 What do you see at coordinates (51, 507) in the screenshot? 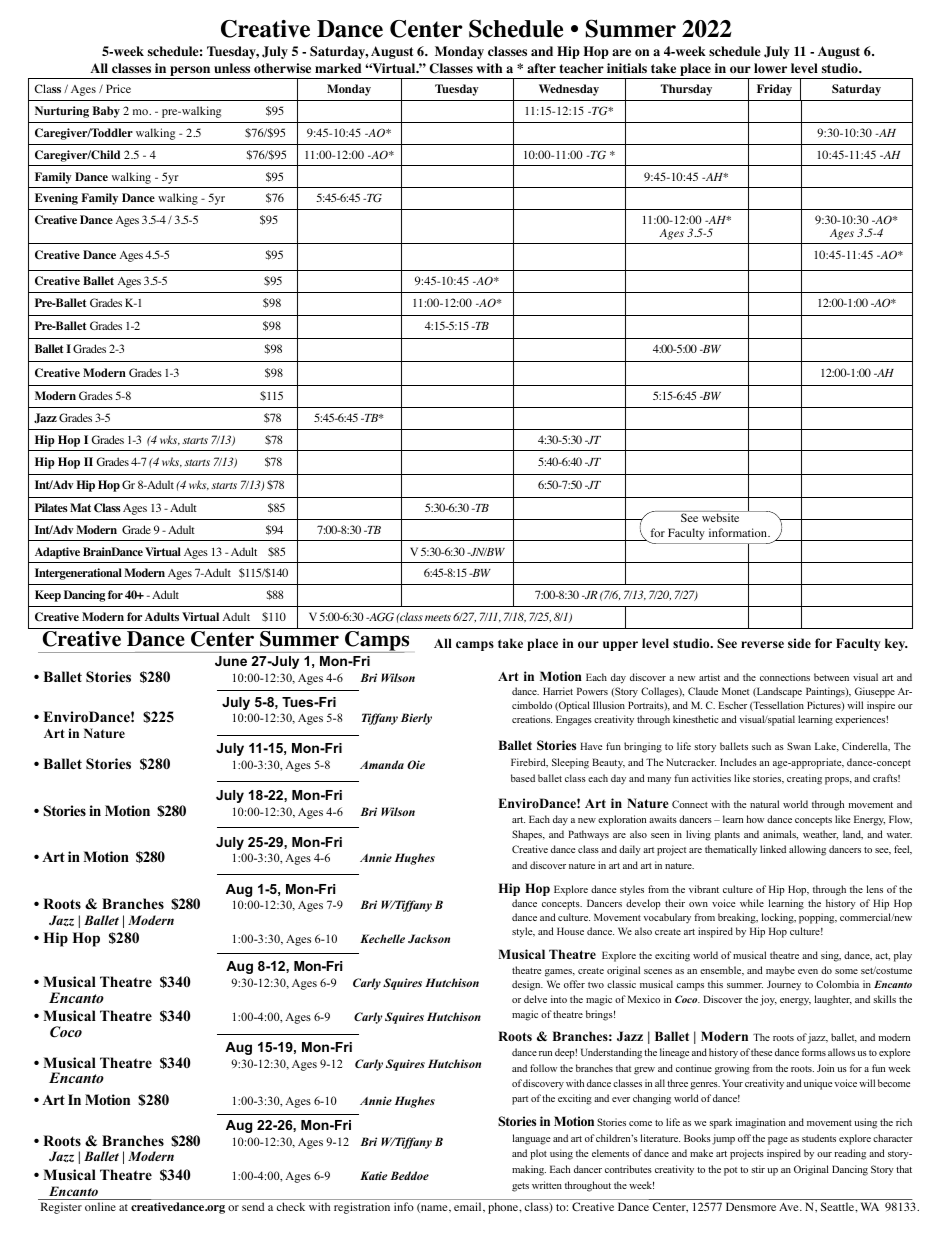
I see `Pilates` at bounding box center [51, 507].
